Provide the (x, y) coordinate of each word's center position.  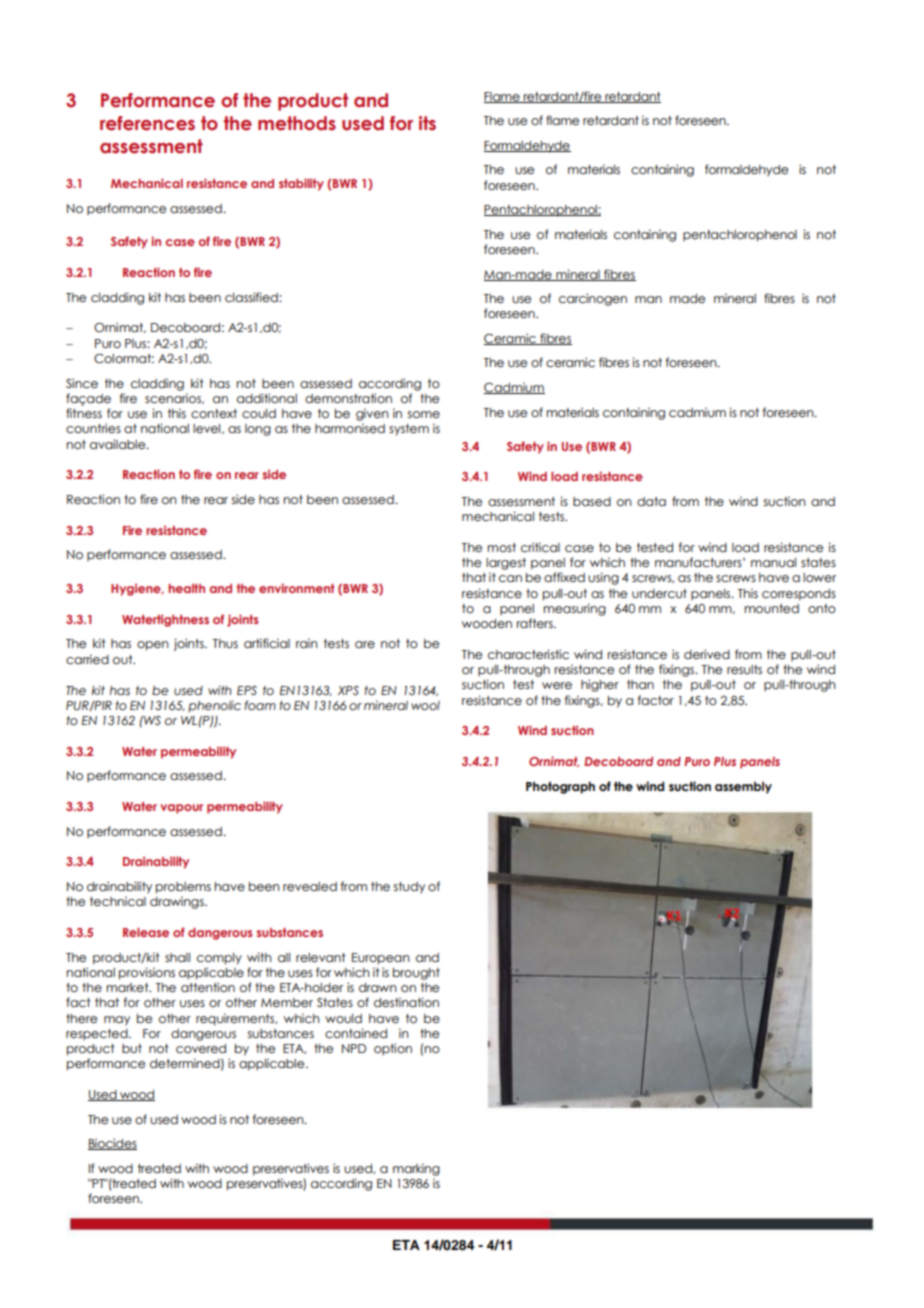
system (409, 430)
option (393, 1049)
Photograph (560, 788)
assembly (743, 788)
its (427, 123)
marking (416, 1169)
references (147, 123)
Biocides (112, 1144)
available (119, 444)
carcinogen (593, 299)
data (651, 501)
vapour (181, 809)
